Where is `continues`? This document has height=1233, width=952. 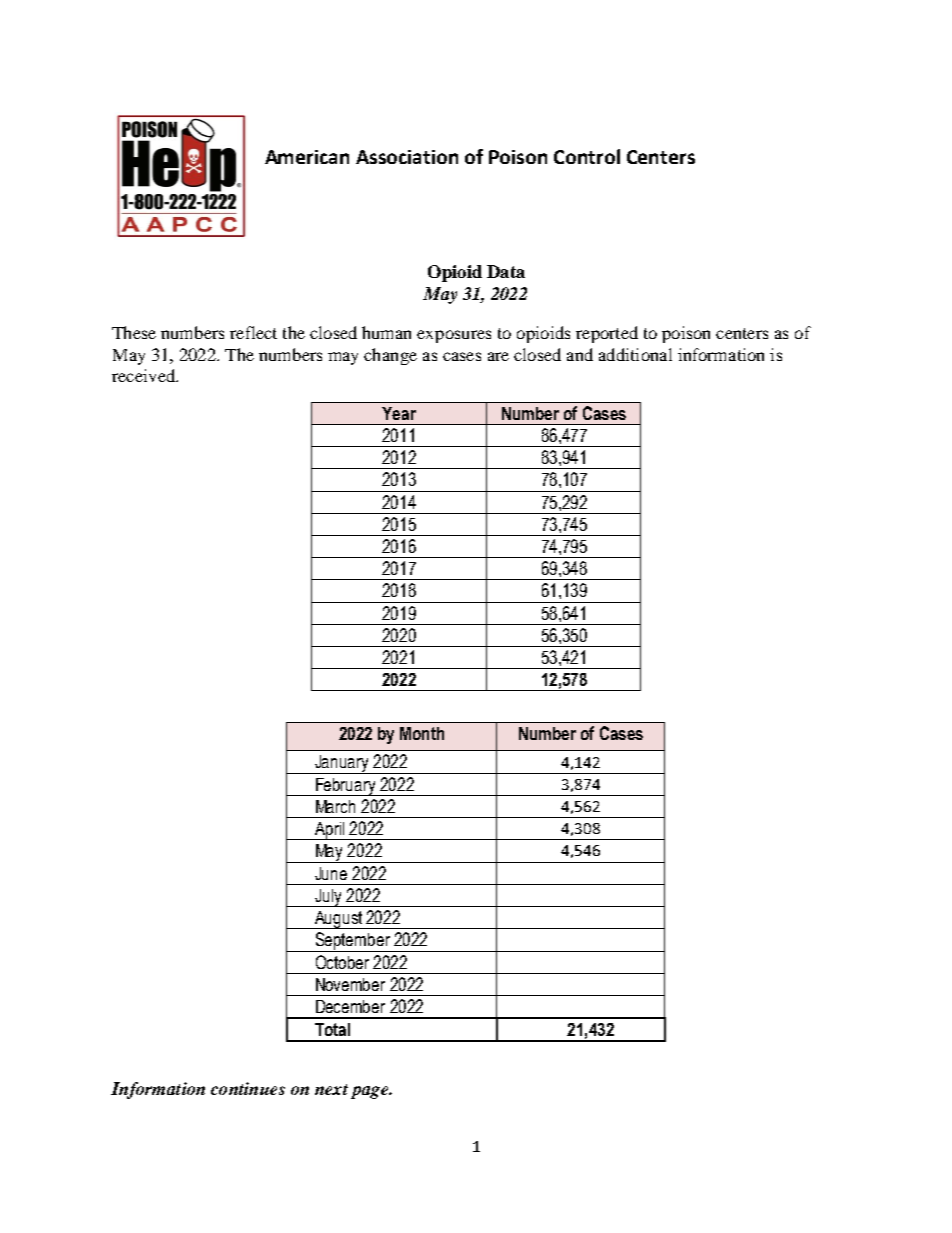
continues is located at coordinates (248, 1088).
